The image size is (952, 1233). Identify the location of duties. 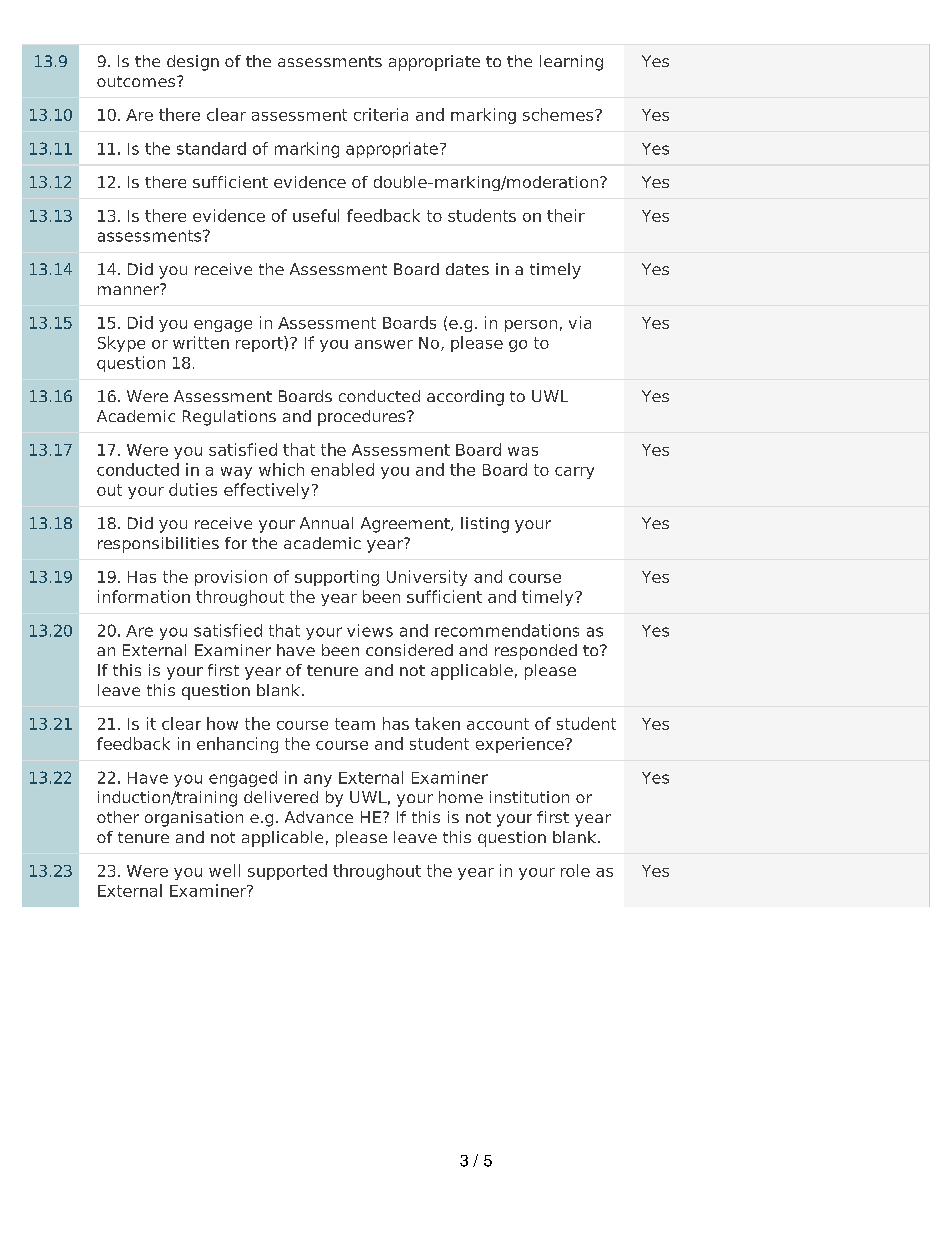
(193, 489).
